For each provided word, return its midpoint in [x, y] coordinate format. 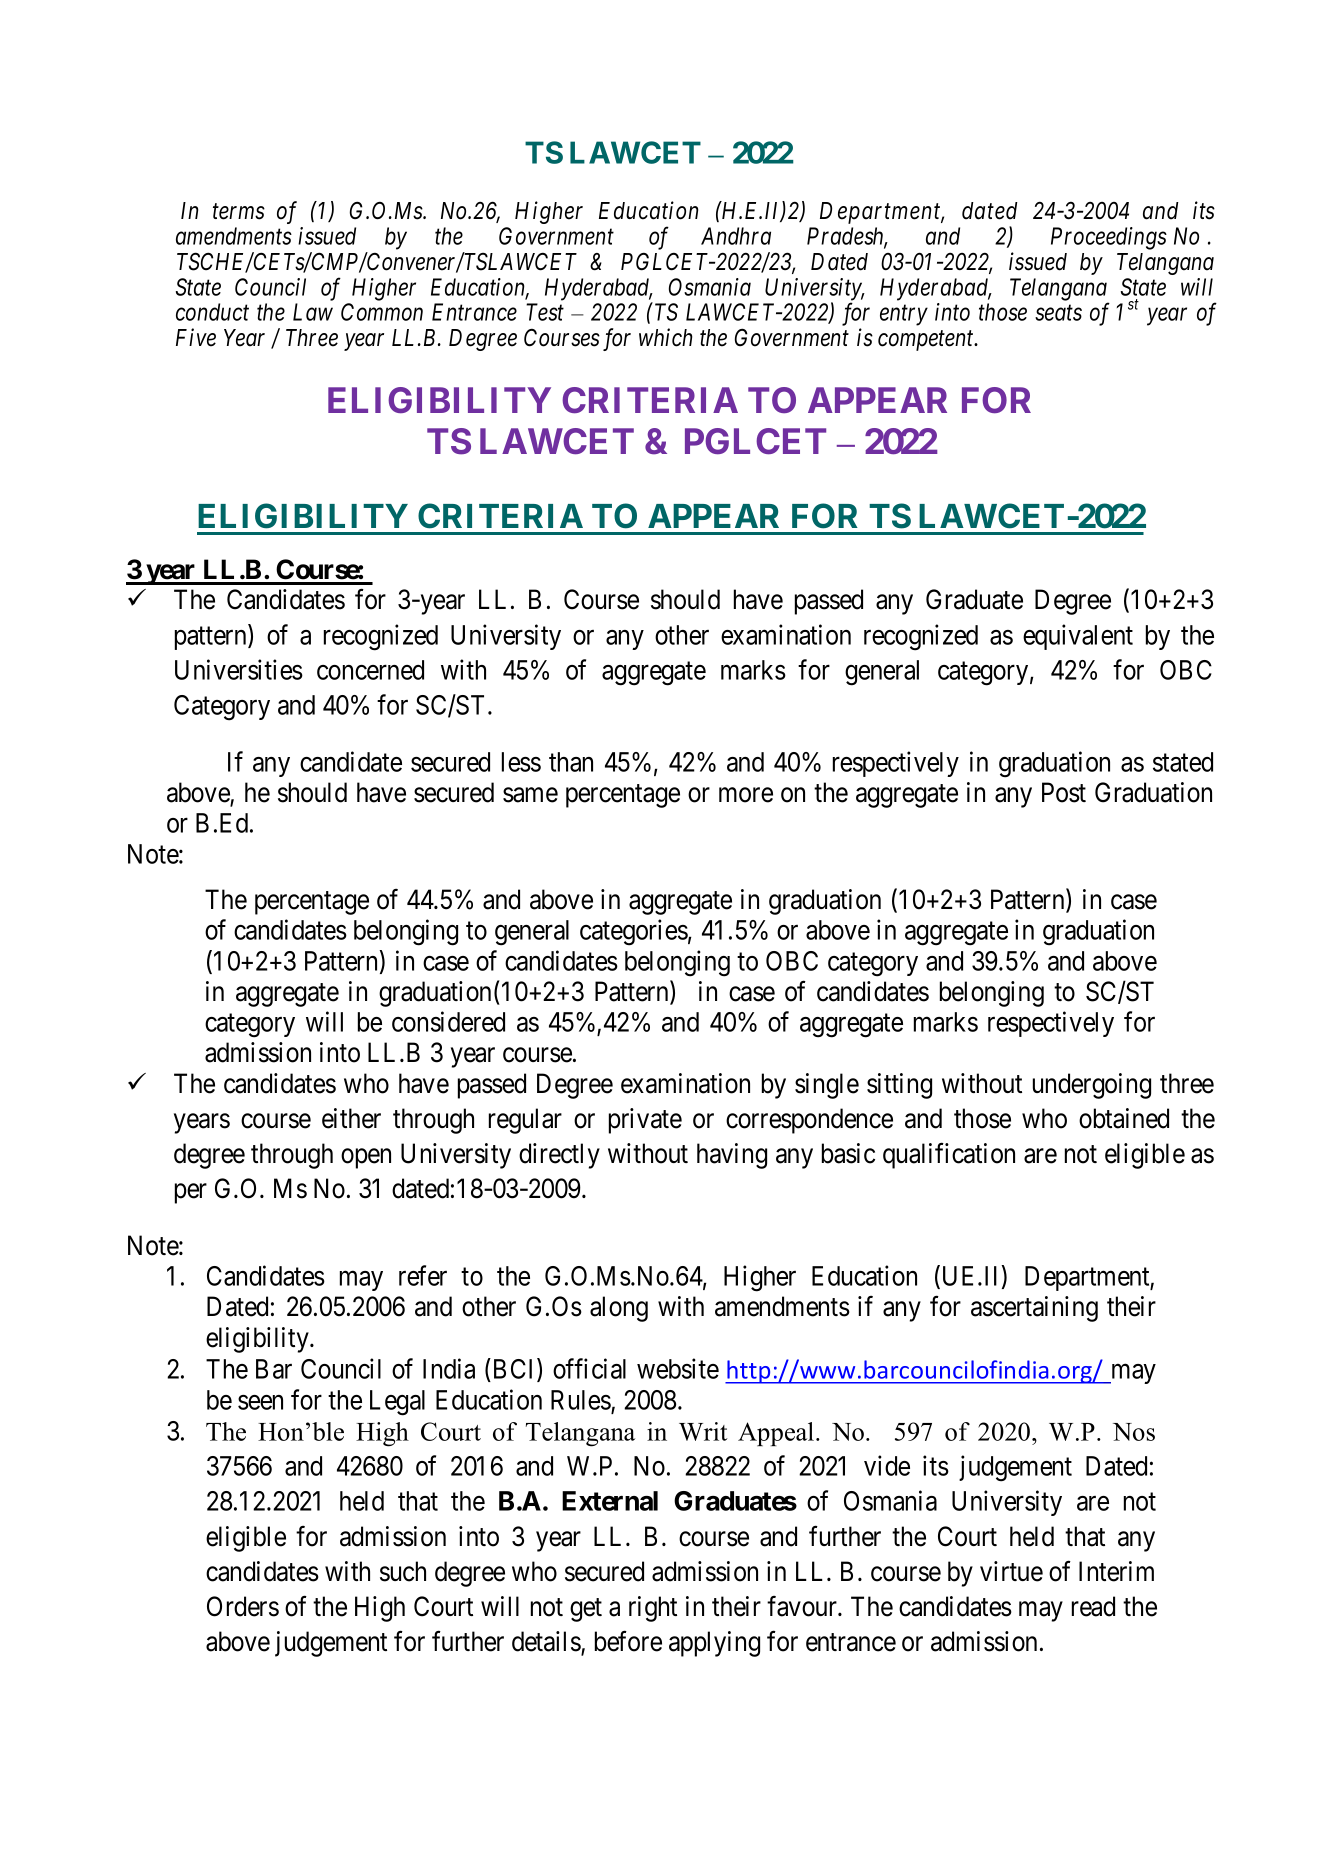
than [571, 762]
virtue [1011, 1571]
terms [239, 212]
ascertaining [1034, 1309]
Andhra [736, 236]
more [746, 795]
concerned [370, 670]
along [619, 1309]
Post [1064, 792]
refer [423, 1275]
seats [1058, 313]
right [653, 1609]
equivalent [1078, 637]
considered [448, 1021]
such [403, 1571]
